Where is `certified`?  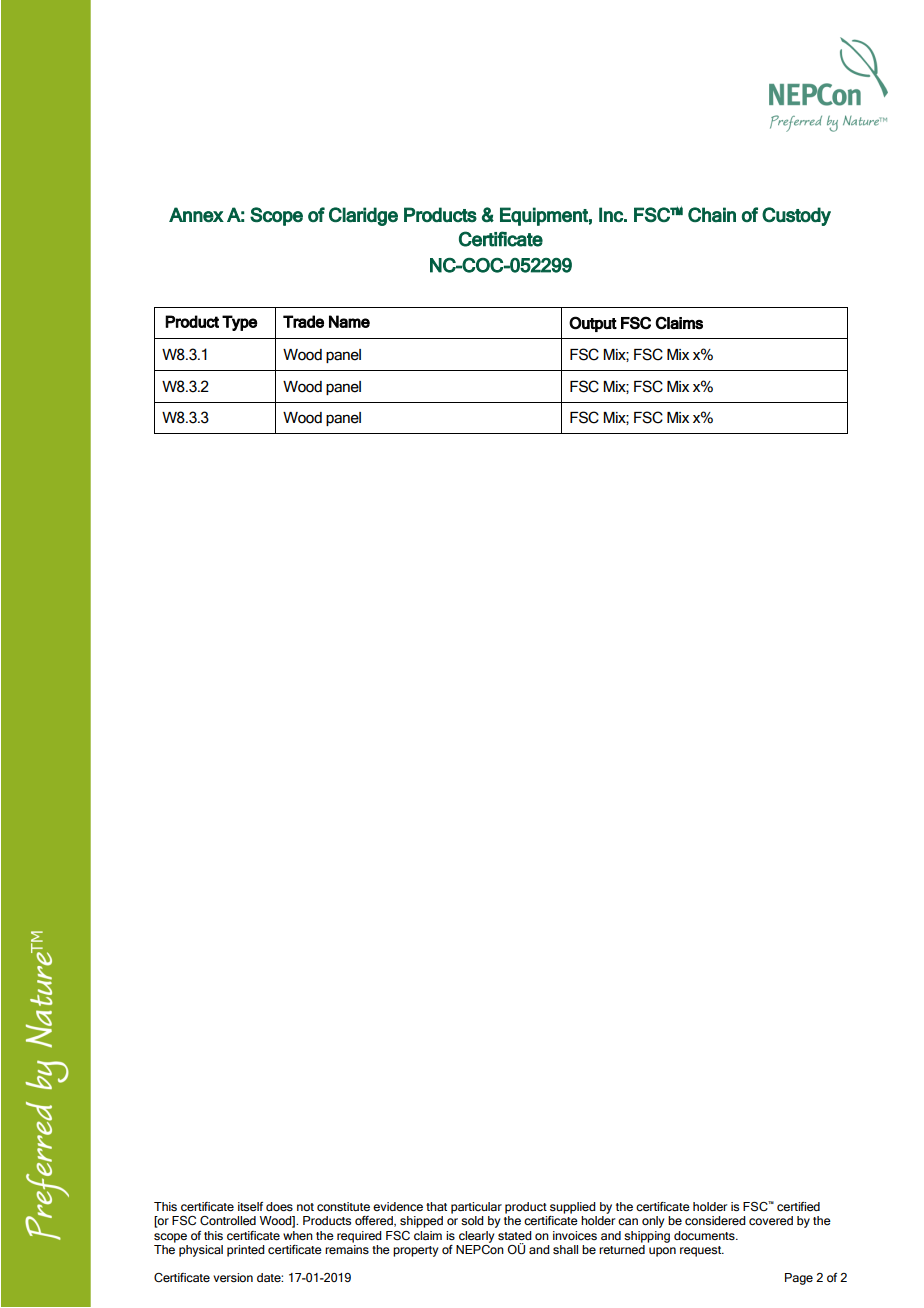 certified is located at coordinates (798, 1206).
